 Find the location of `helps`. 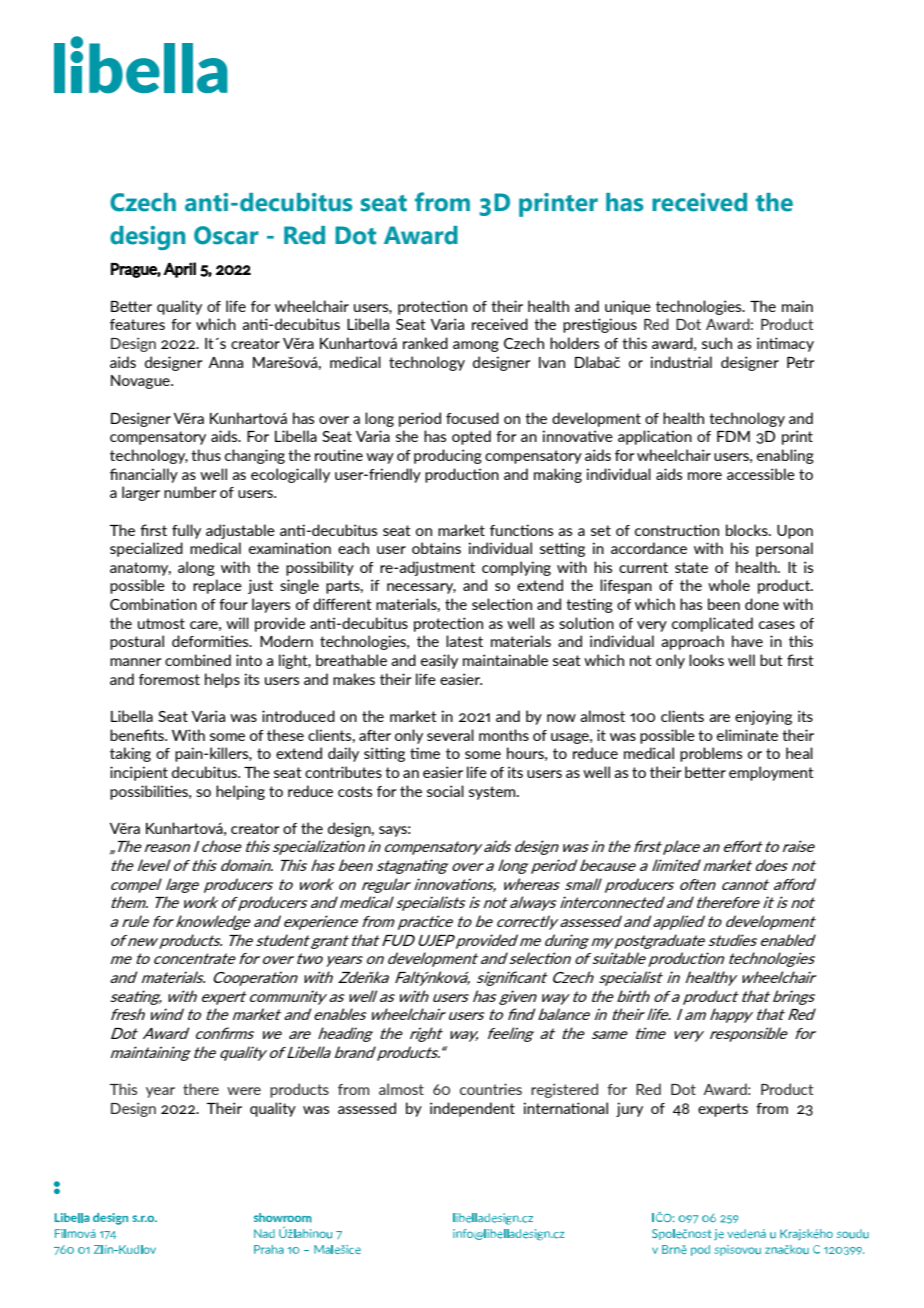

helps is located at coordinates (222, 680).
